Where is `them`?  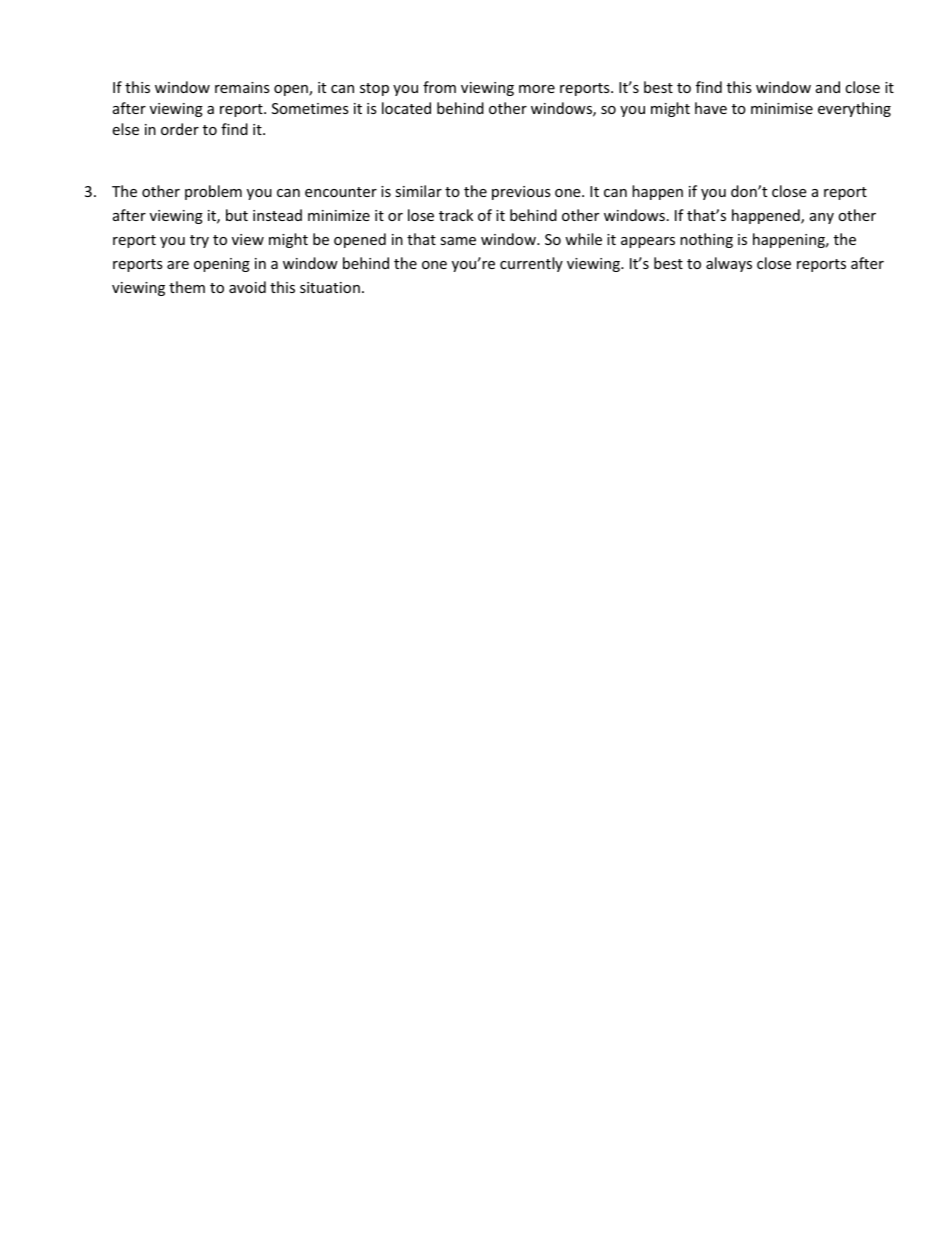 them is located at coordinates (187, 287).
